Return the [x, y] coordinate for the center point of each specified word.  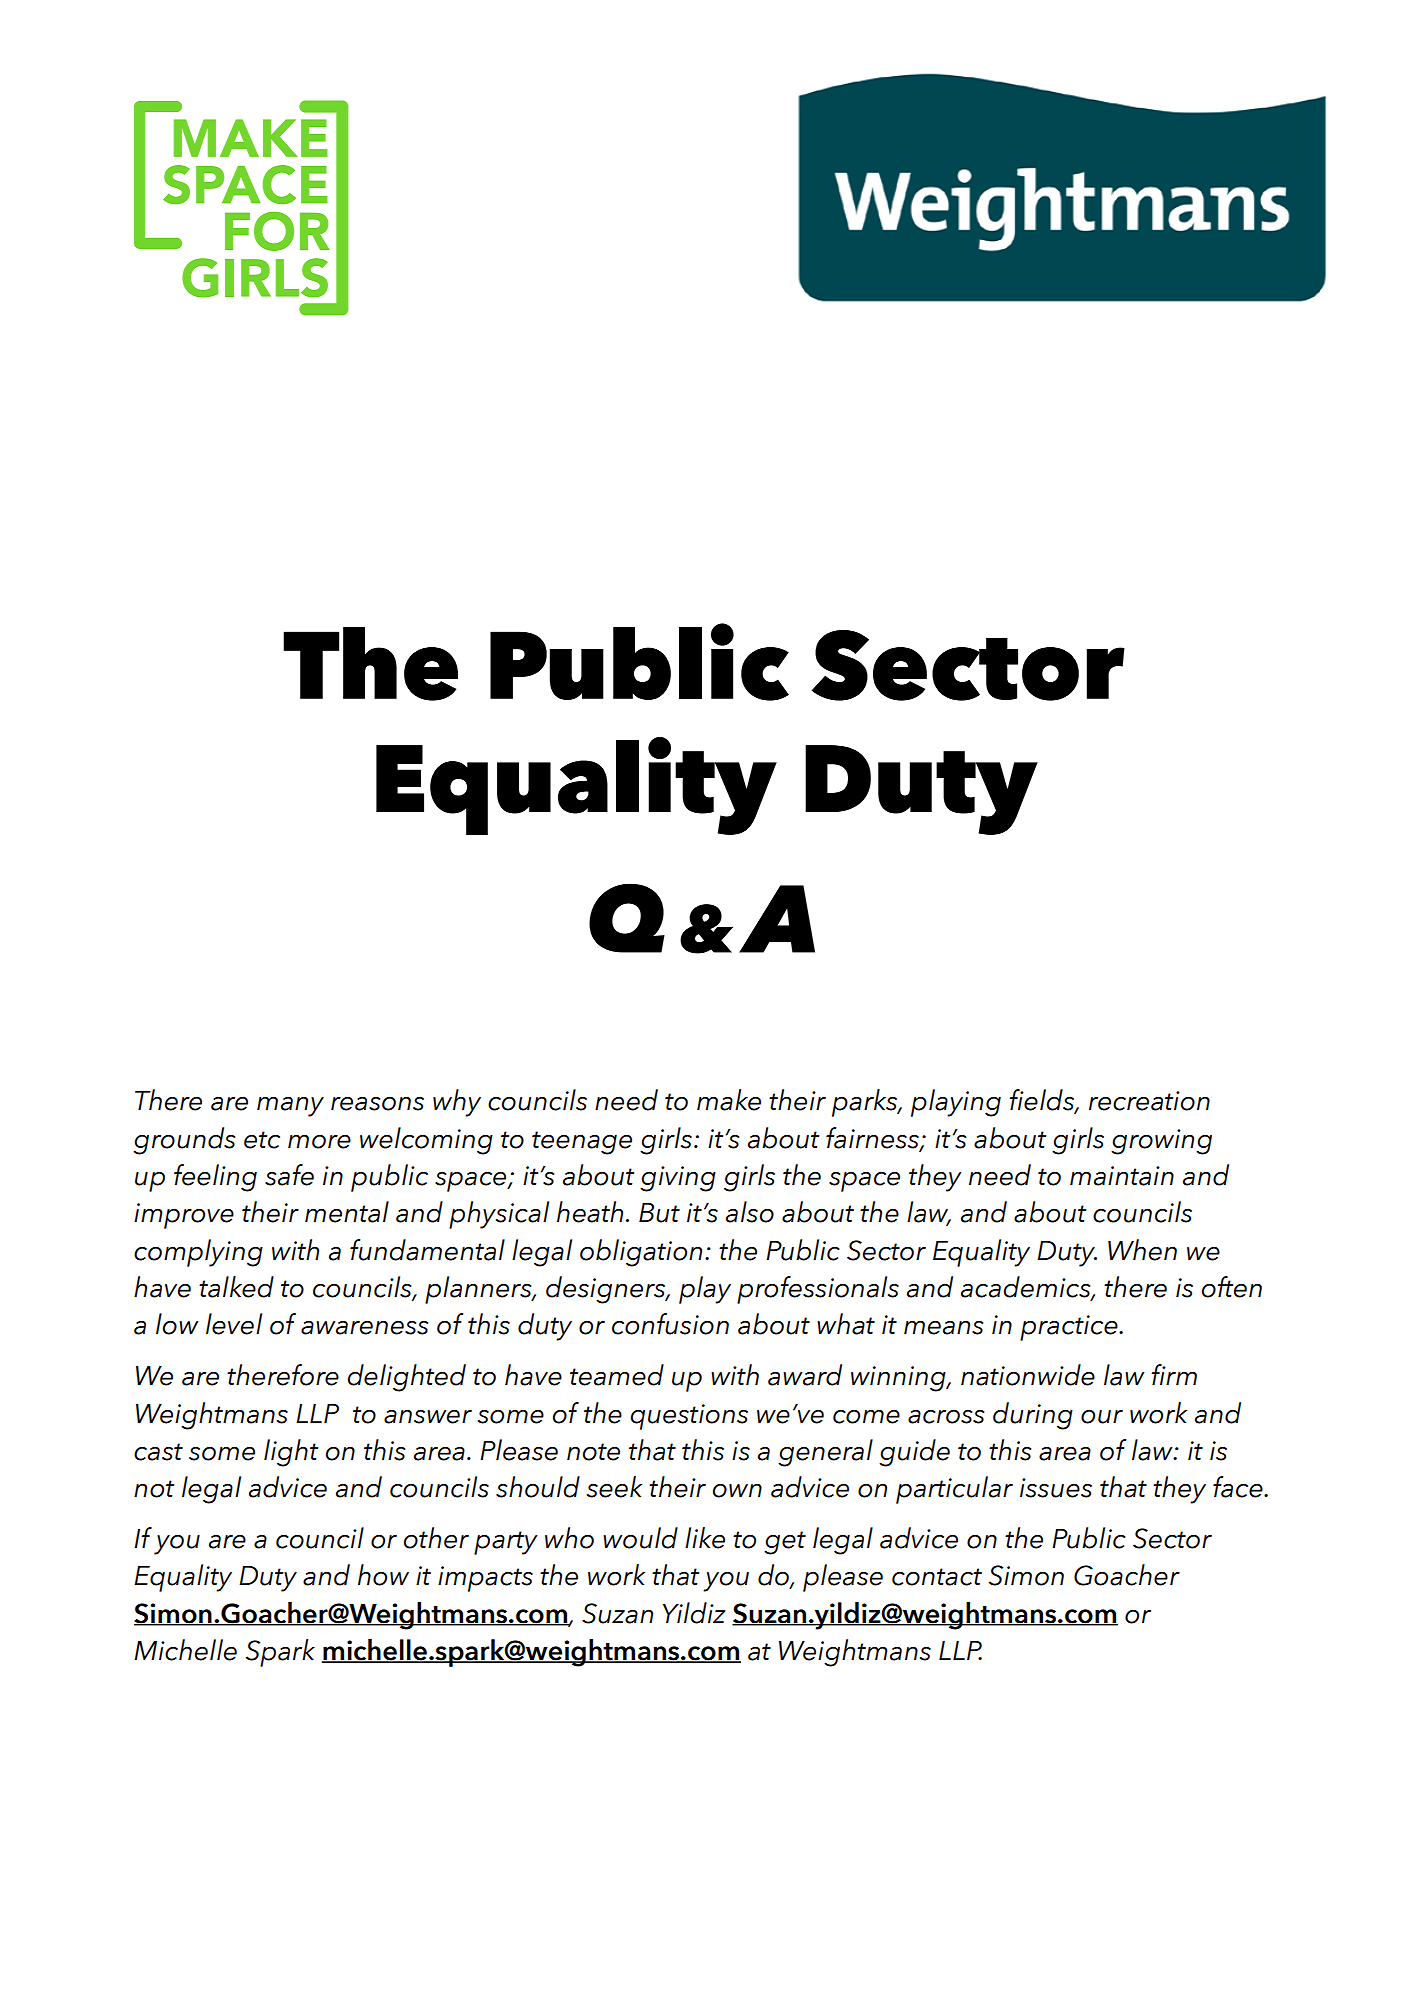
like [705, 1538]
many [290, 1107]
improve [184, 1216]
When [1142, 1250]
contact [937, 1577]
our [1102, 1417]
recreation [1149, 1101]
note [593, 1452]
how [383, 1575]
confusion [670, 1324]
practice [1070, 1328]
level [234, 1324]
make [729, 1100]
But [659, 1213]
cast [158, 1452]
